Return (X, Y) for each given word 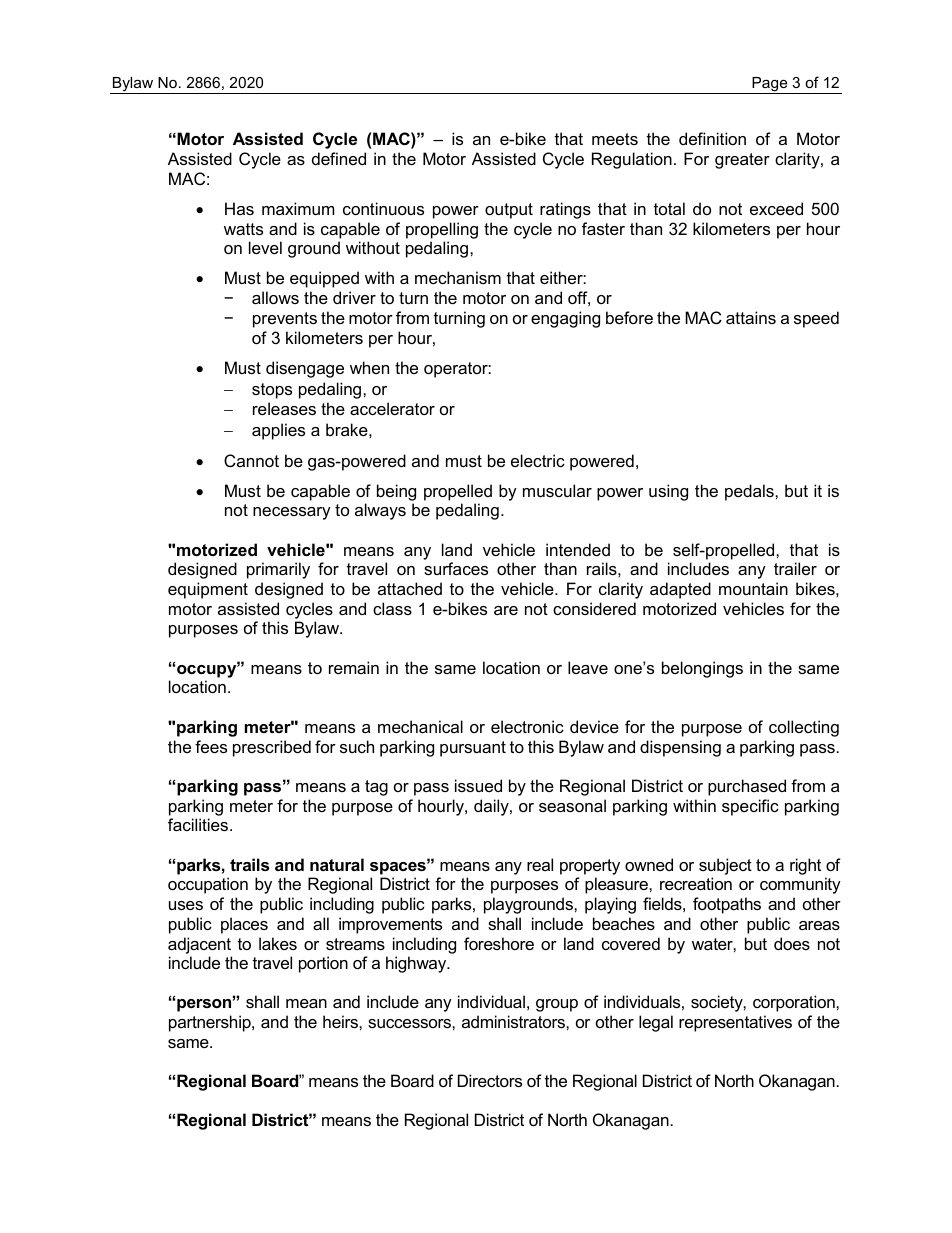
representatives (735, 1023)
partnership (211, 1023)
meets (615, 139)
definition (712, 138)
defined (339, 158)
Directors (490, 1080)
